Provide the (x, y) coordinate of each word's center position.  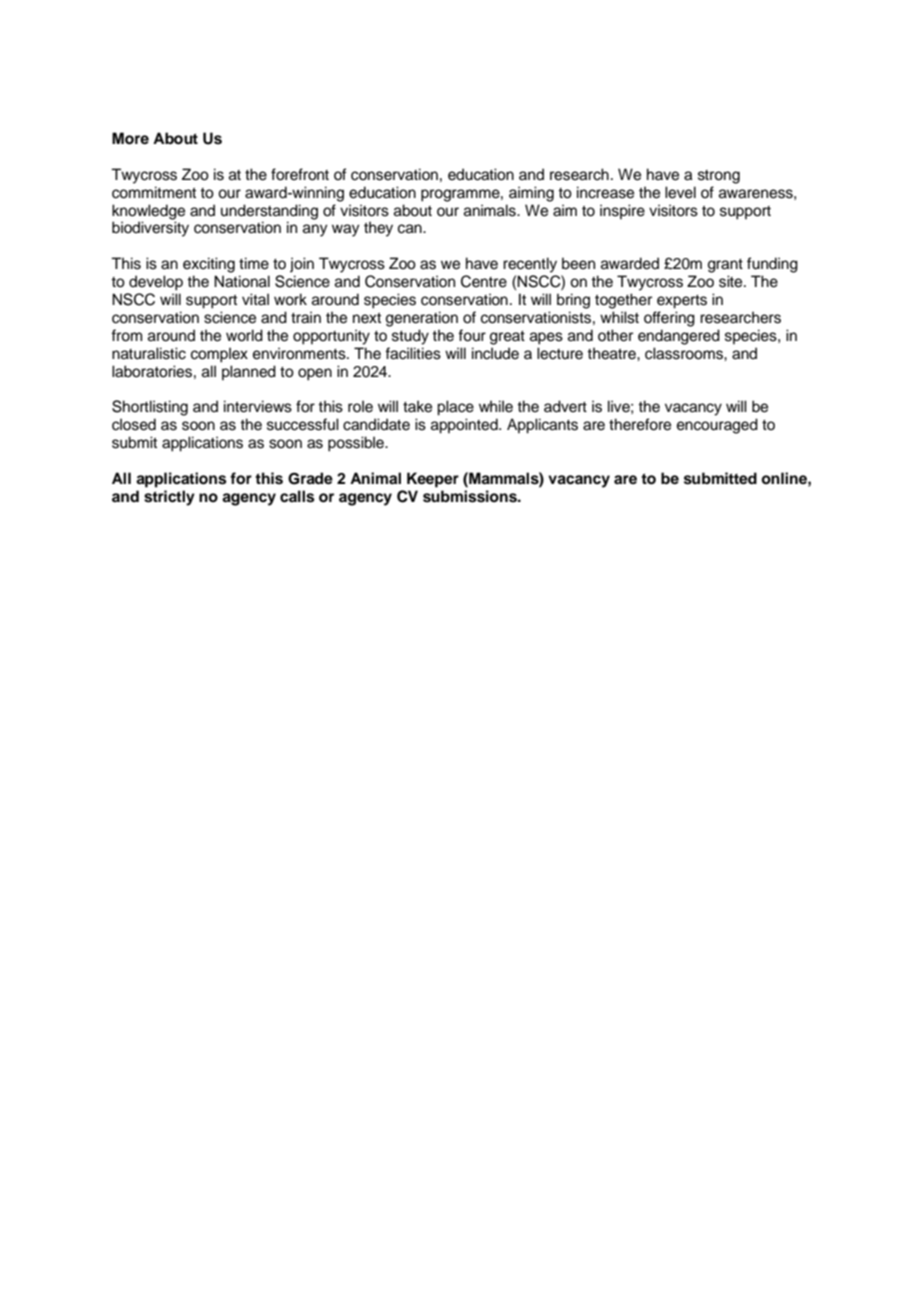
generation (422, 319)
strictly (169, 498)
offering (669, 319)
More (130, 138)
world (244, 335)
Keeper (433, 480)
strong (719, 177)
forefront (300, 174)
